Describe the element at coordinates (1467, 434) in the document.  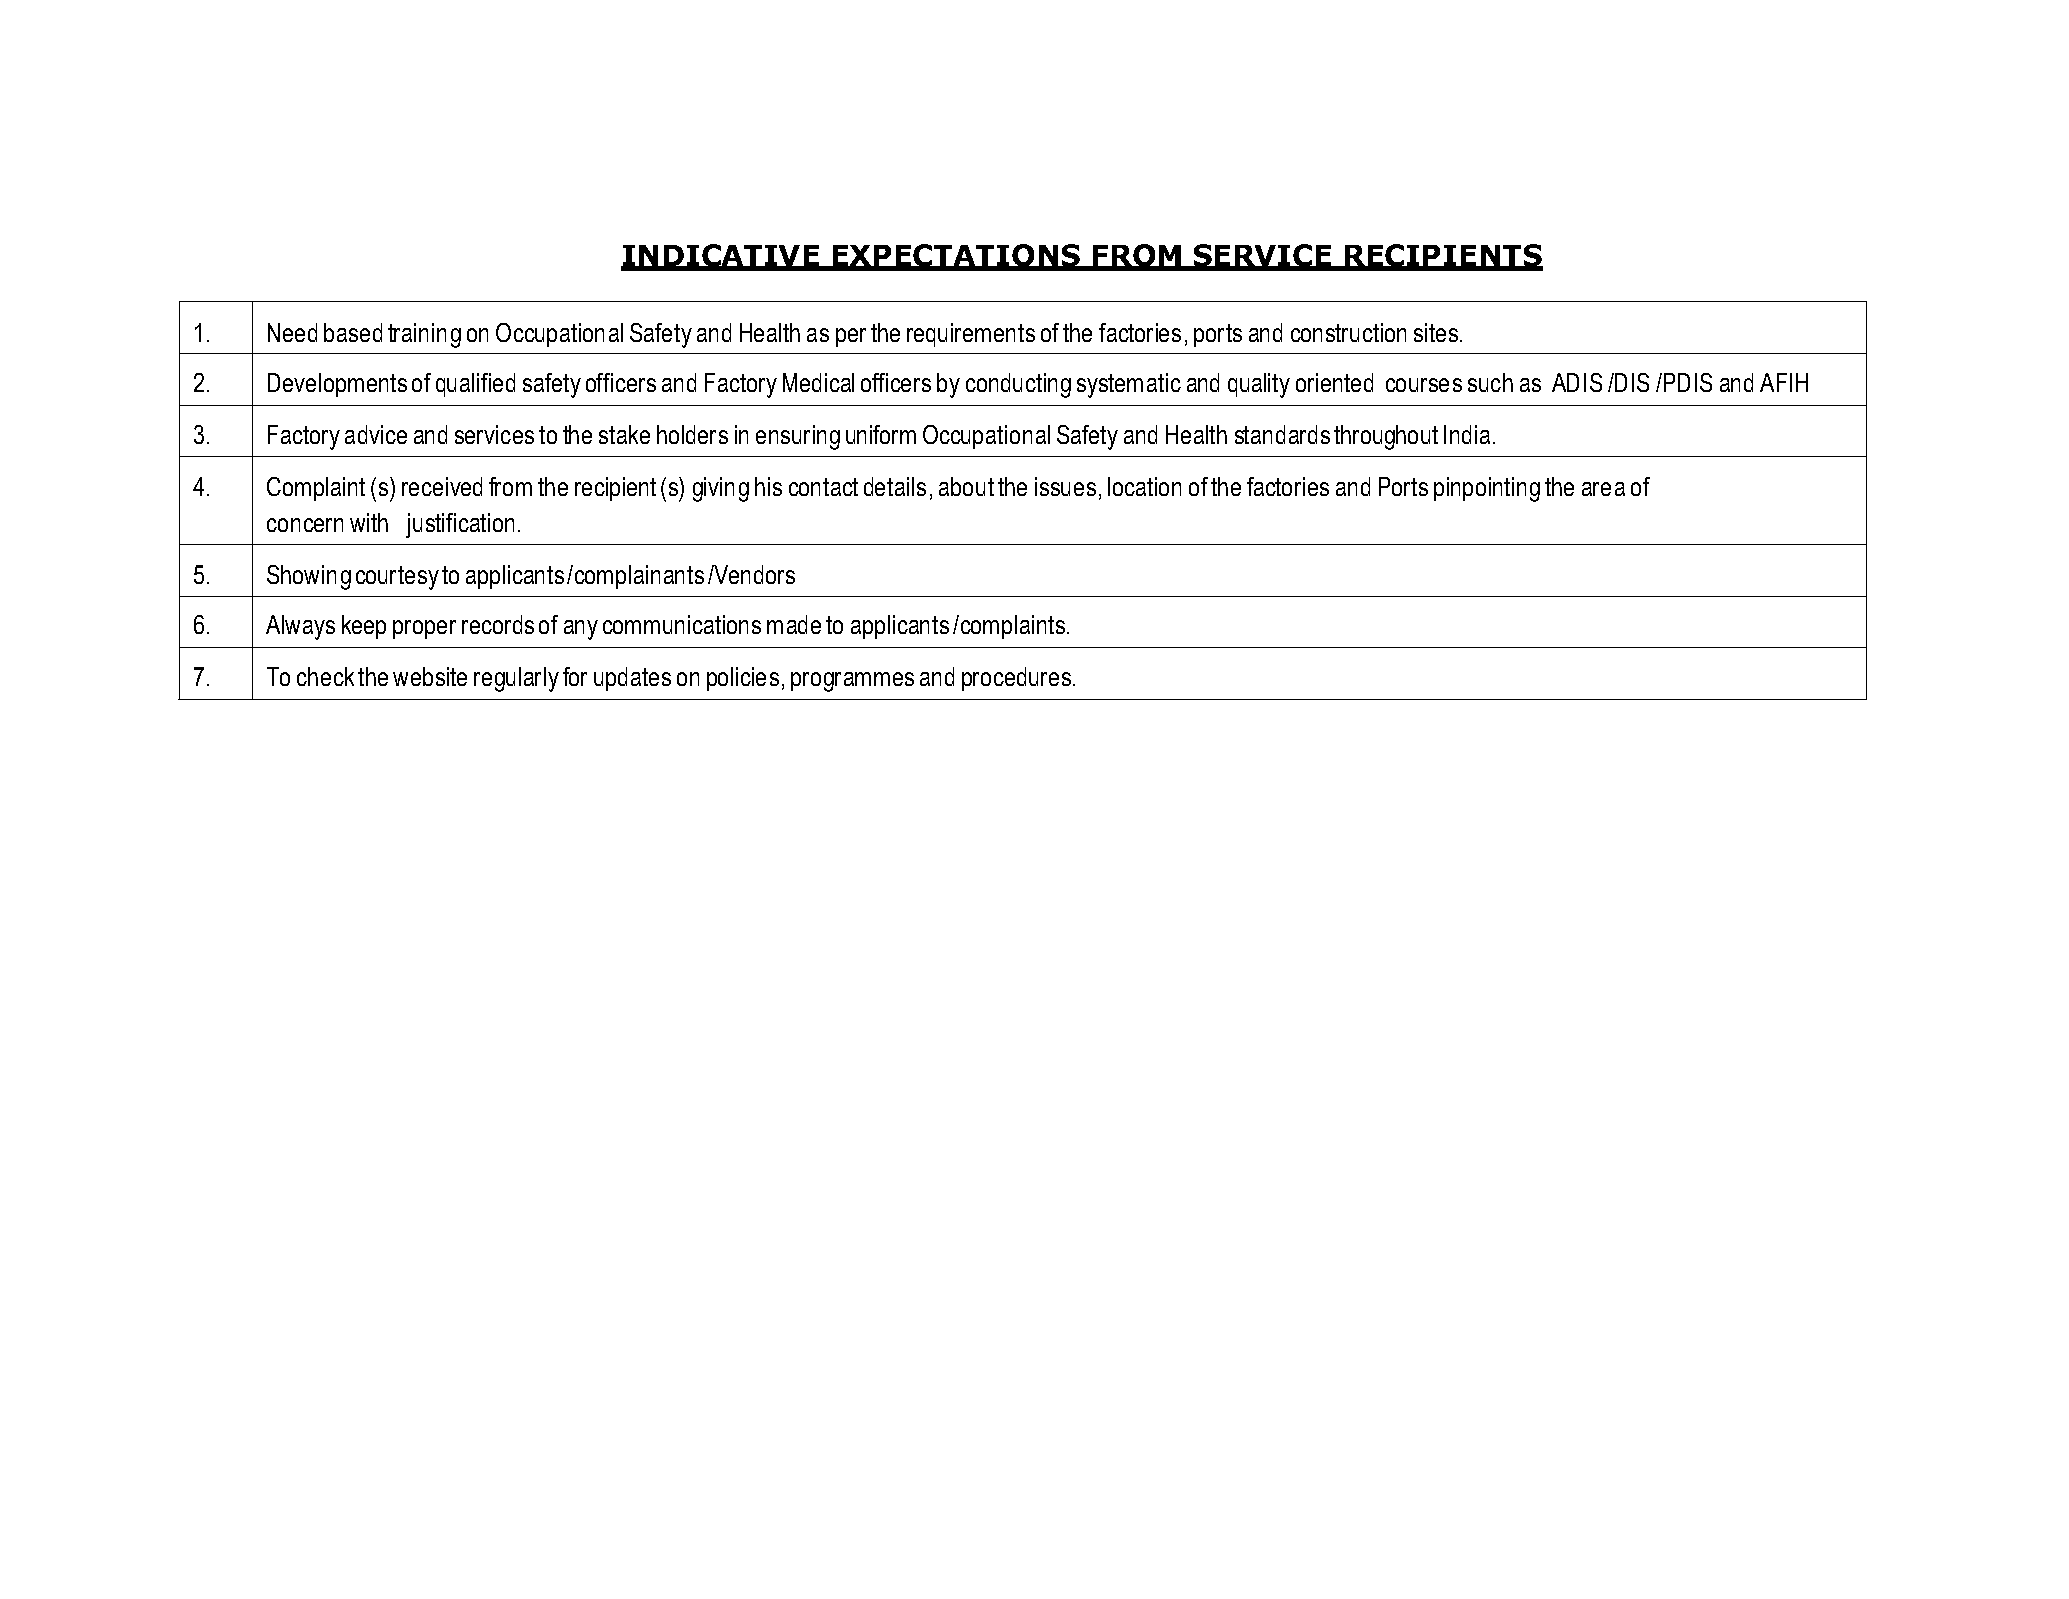
I see `India` at that location.
